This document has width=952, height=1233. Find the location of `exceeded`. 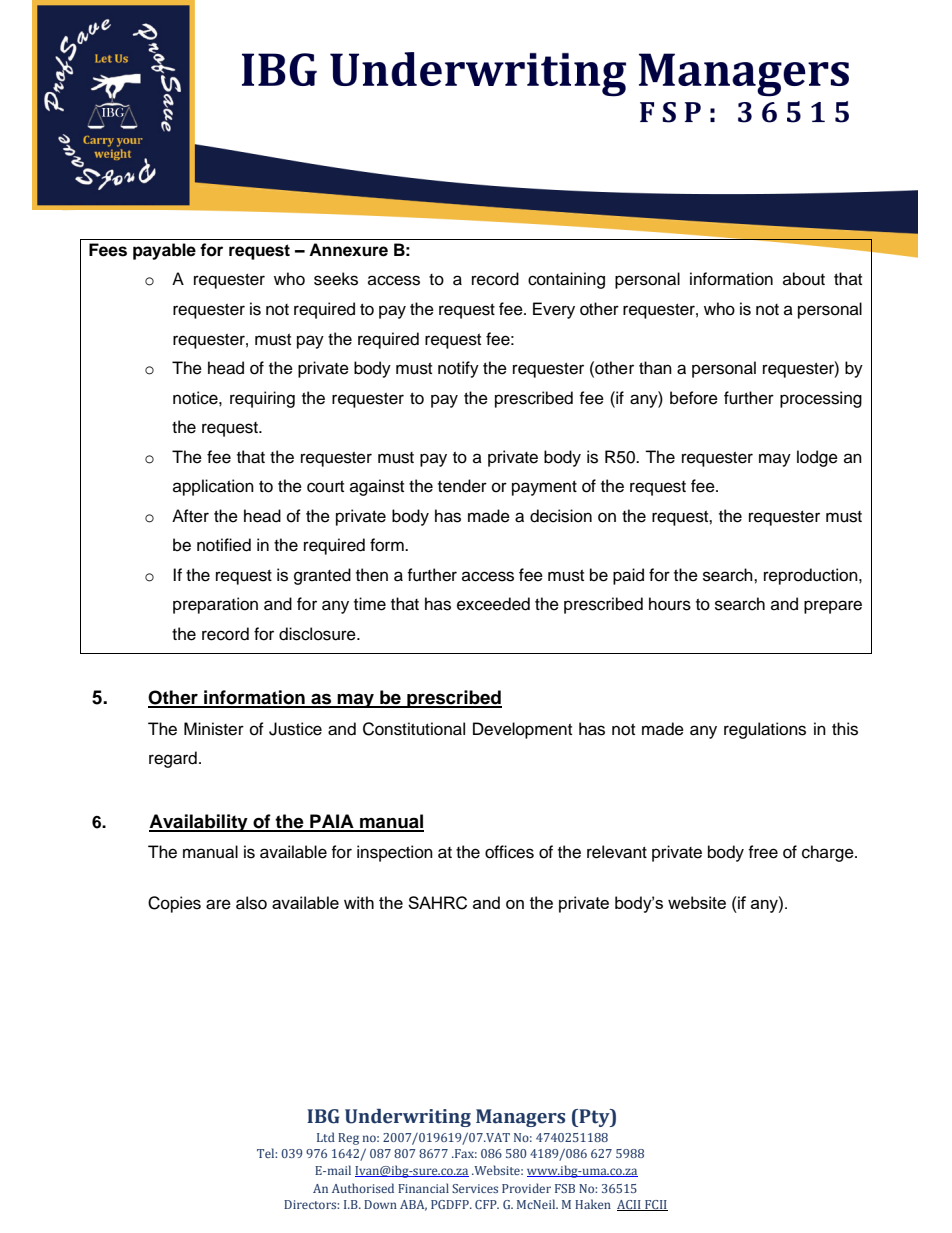

exceeded is located at coordinates (493, 604).
